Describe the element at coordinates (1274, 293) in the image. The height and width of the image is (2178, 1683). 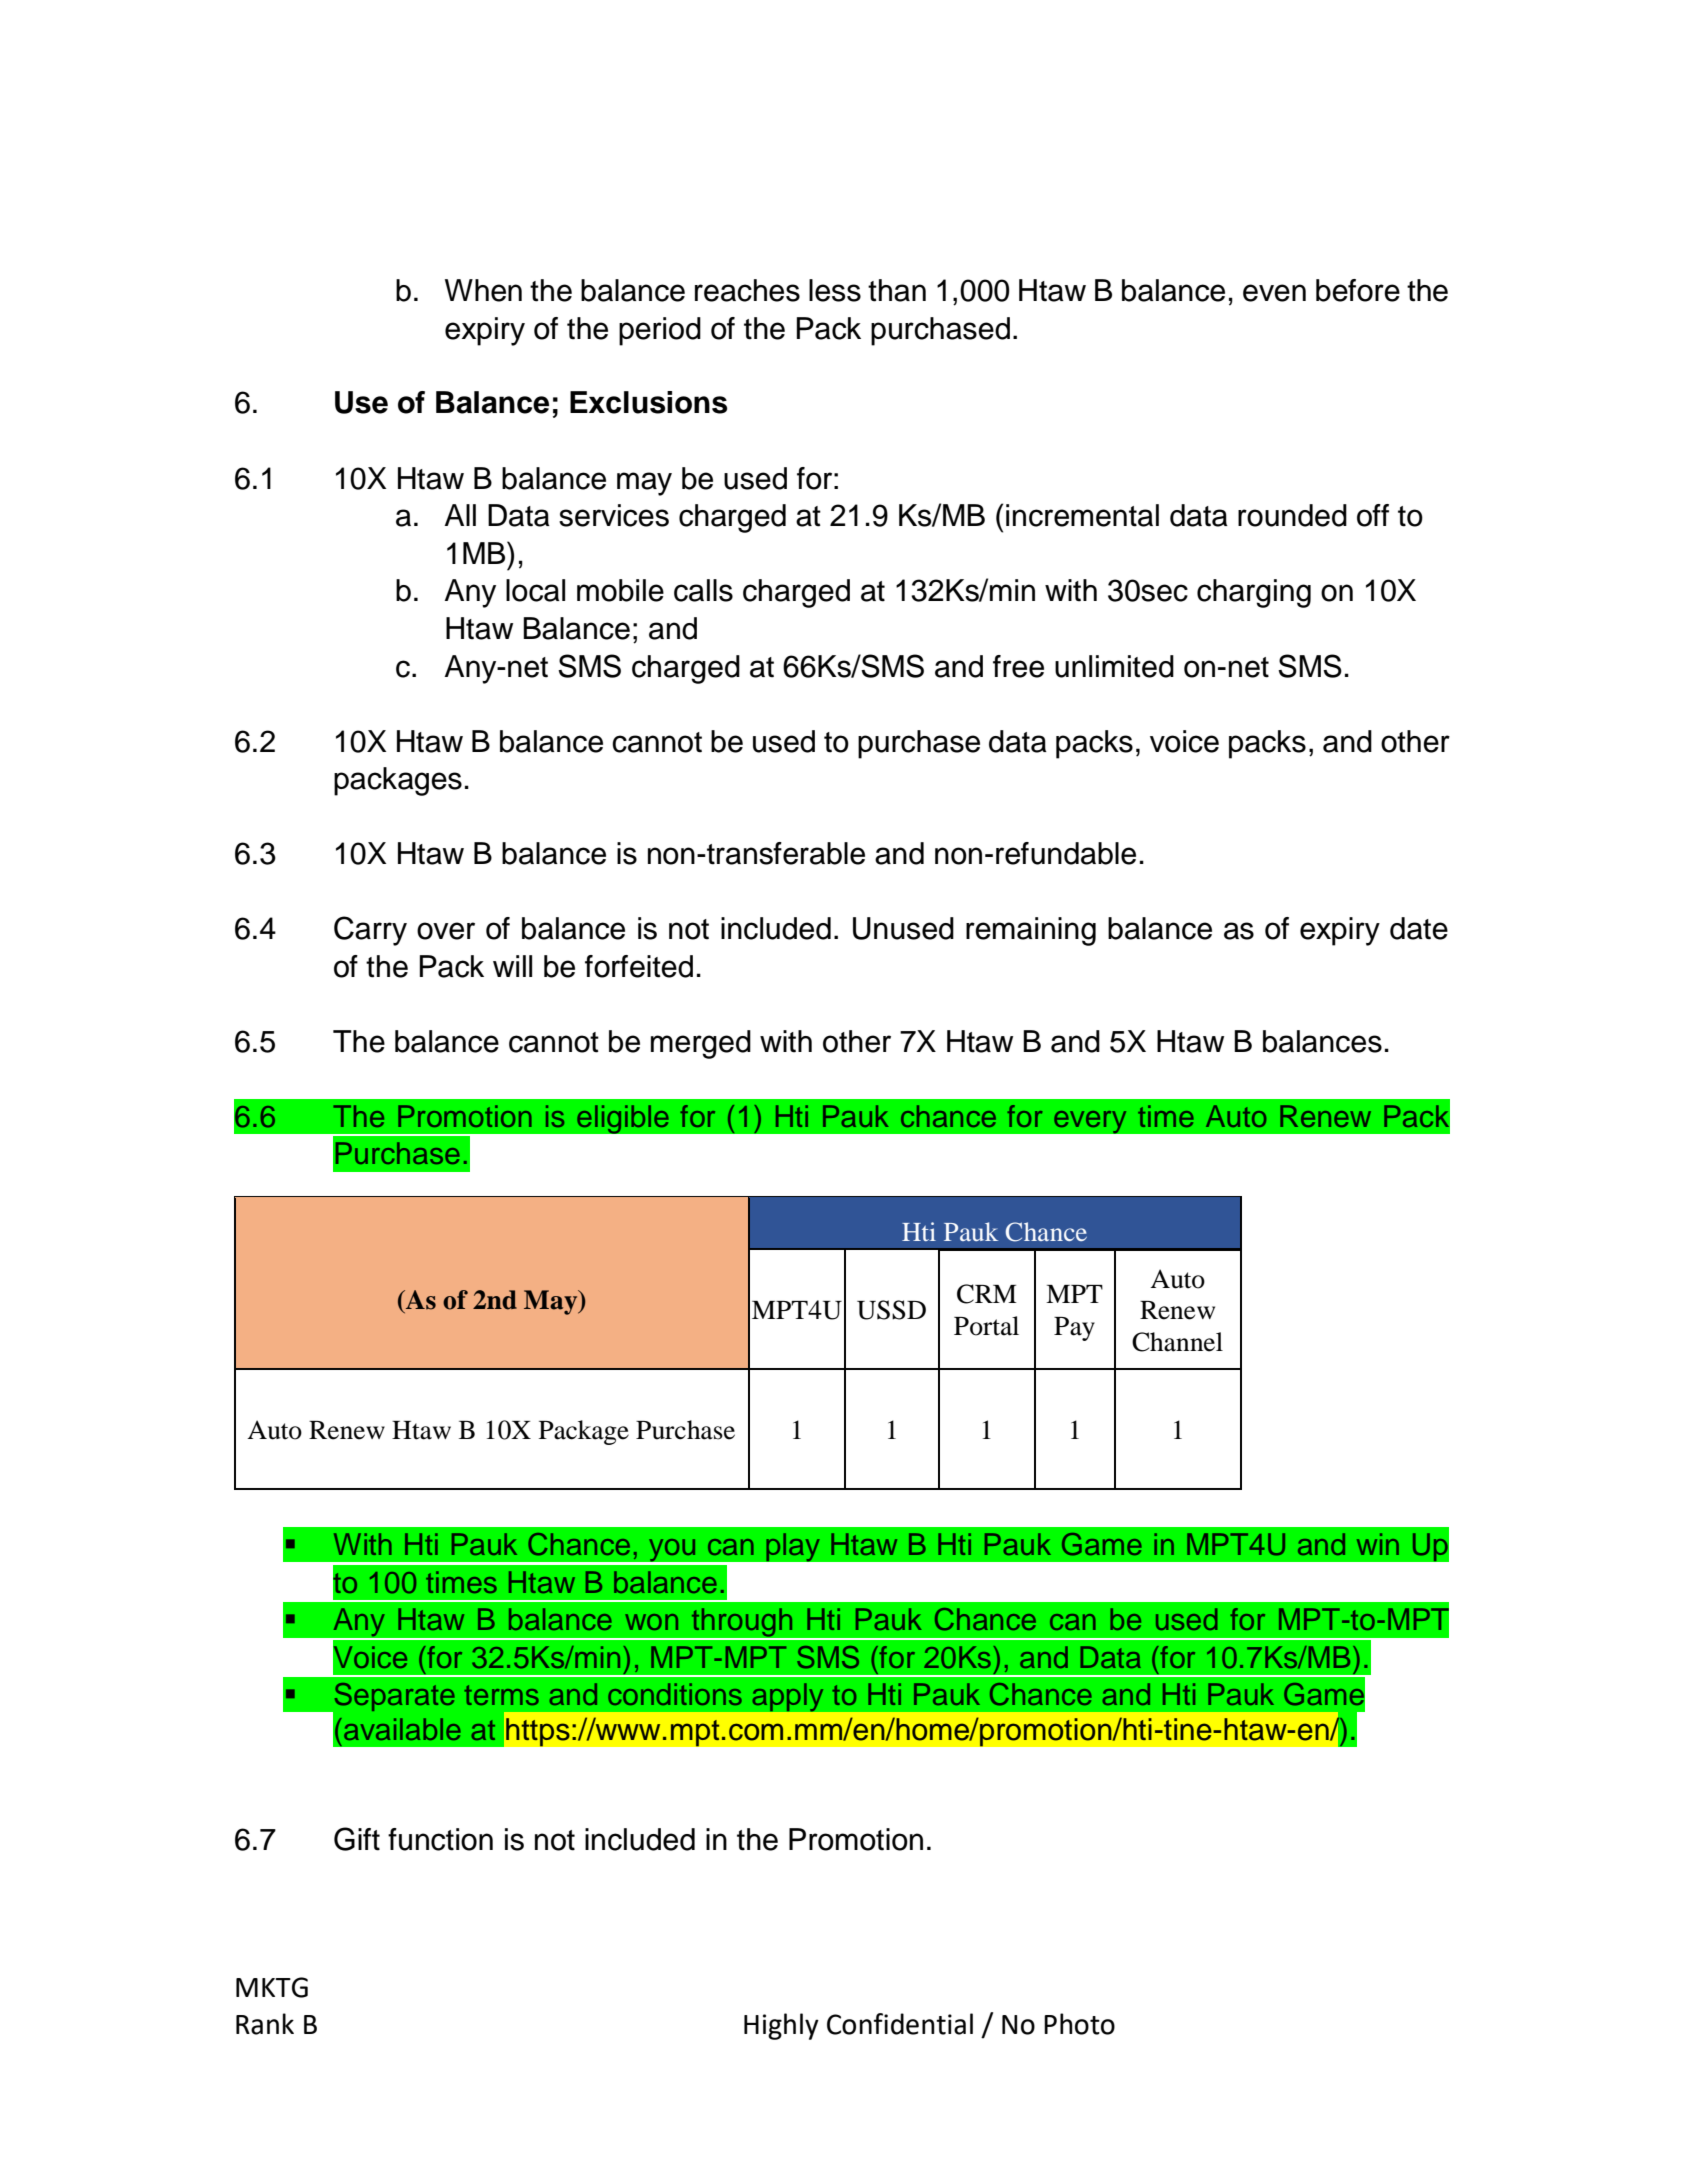
I see `even` at that location.
